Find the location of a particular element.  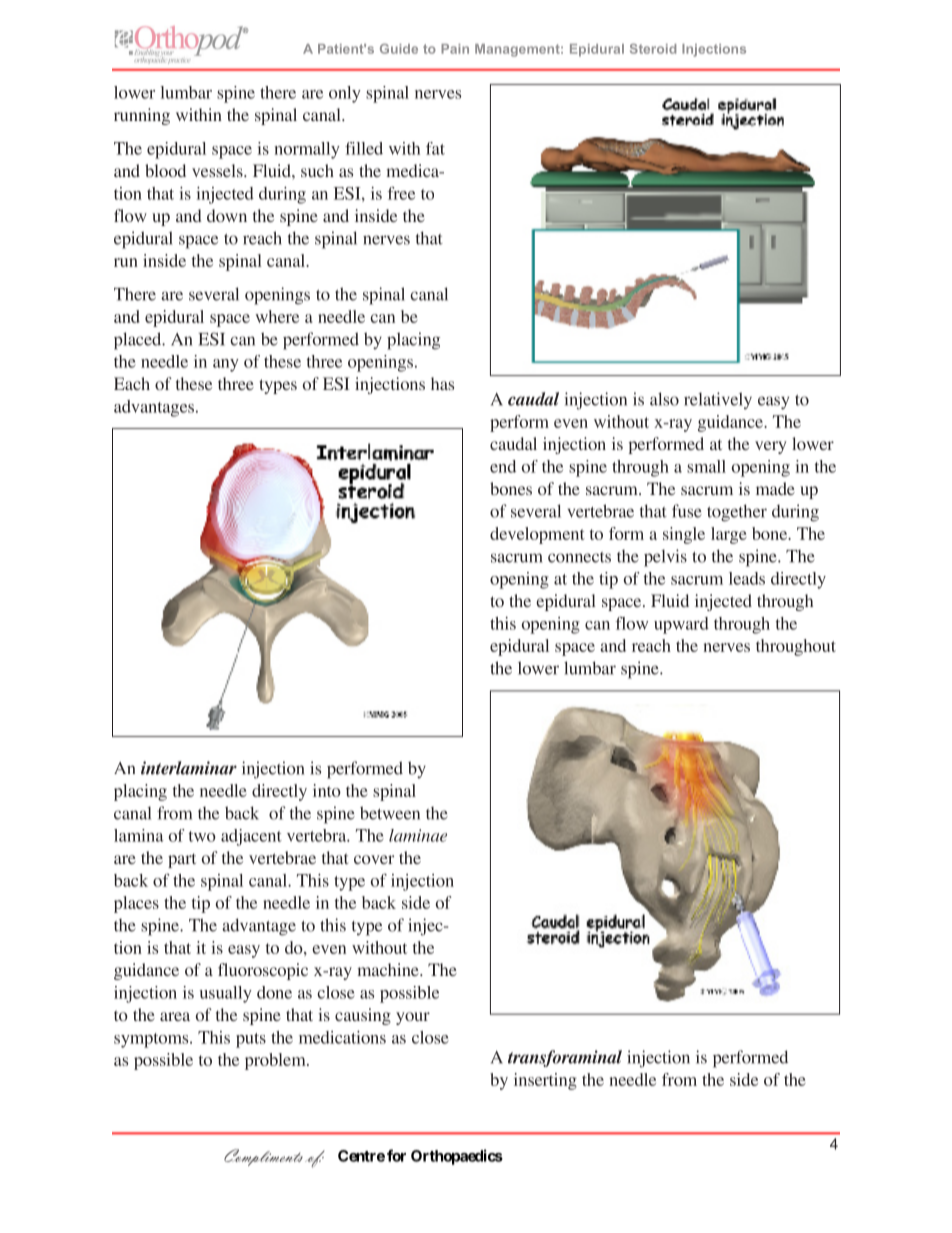

inserting is located at coordinates (545, 1081).
